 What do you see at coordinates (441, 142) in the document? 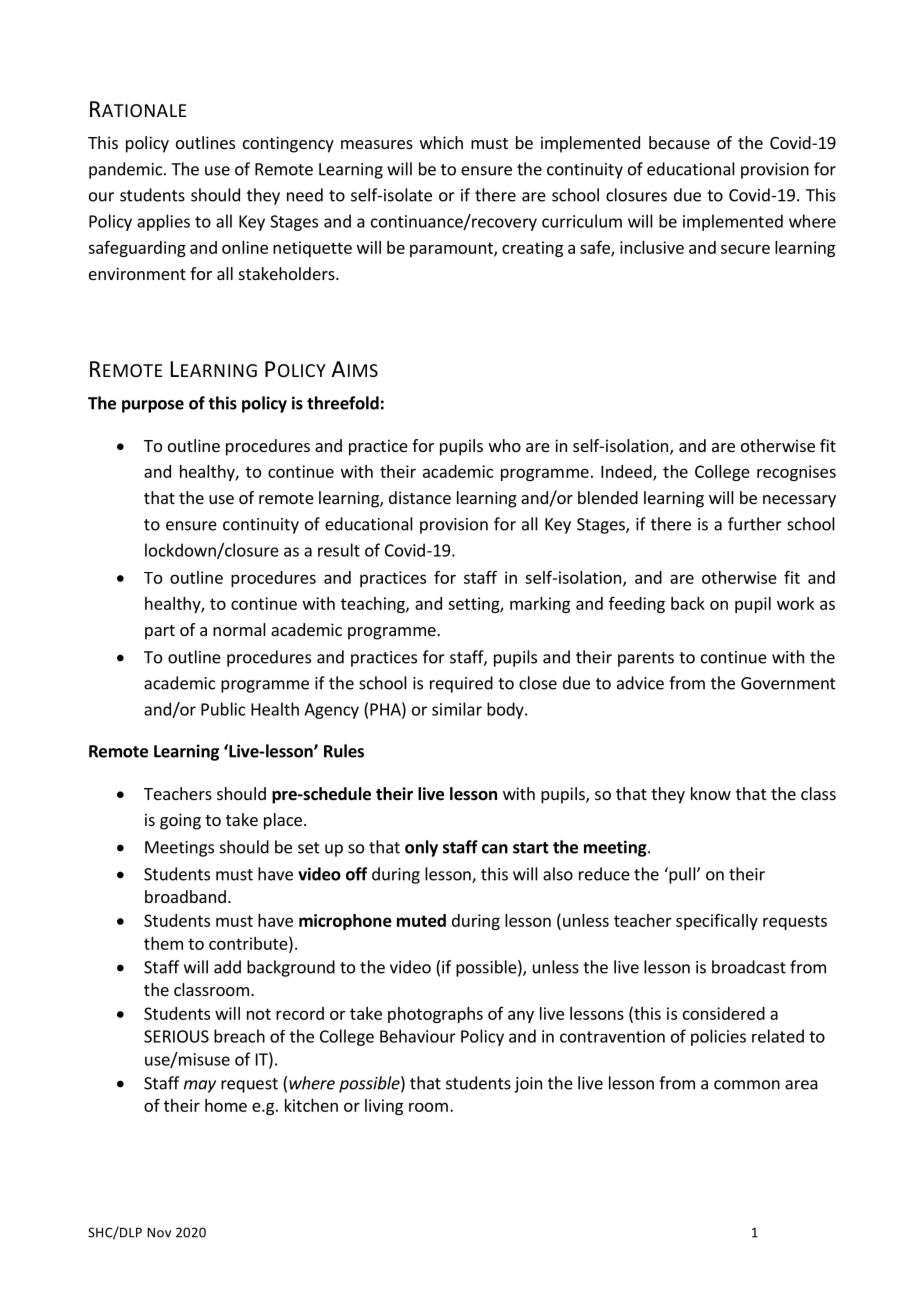
I see `which` at bounding box center [441, 142].
